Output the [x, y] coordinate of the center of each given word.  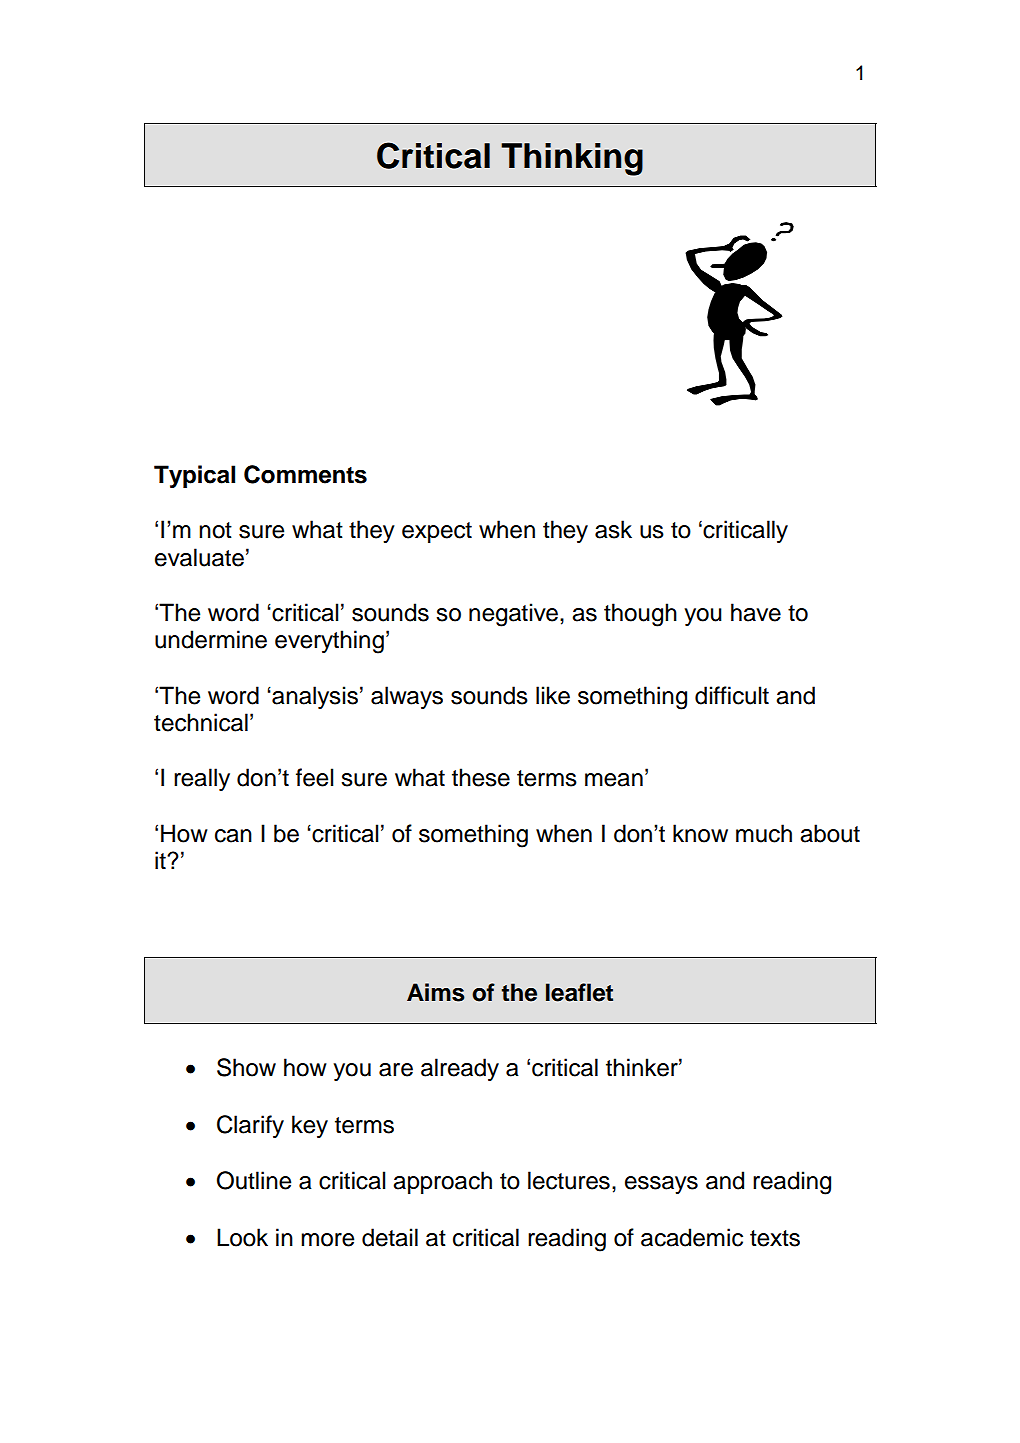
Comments [305, 474]
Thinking [572, 159]
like [553, 695]
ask [613, 529]
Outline [254, 1180]
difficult [732, 695]
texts [775, 1238]
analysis [314, 697]
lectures [569, 1180]
